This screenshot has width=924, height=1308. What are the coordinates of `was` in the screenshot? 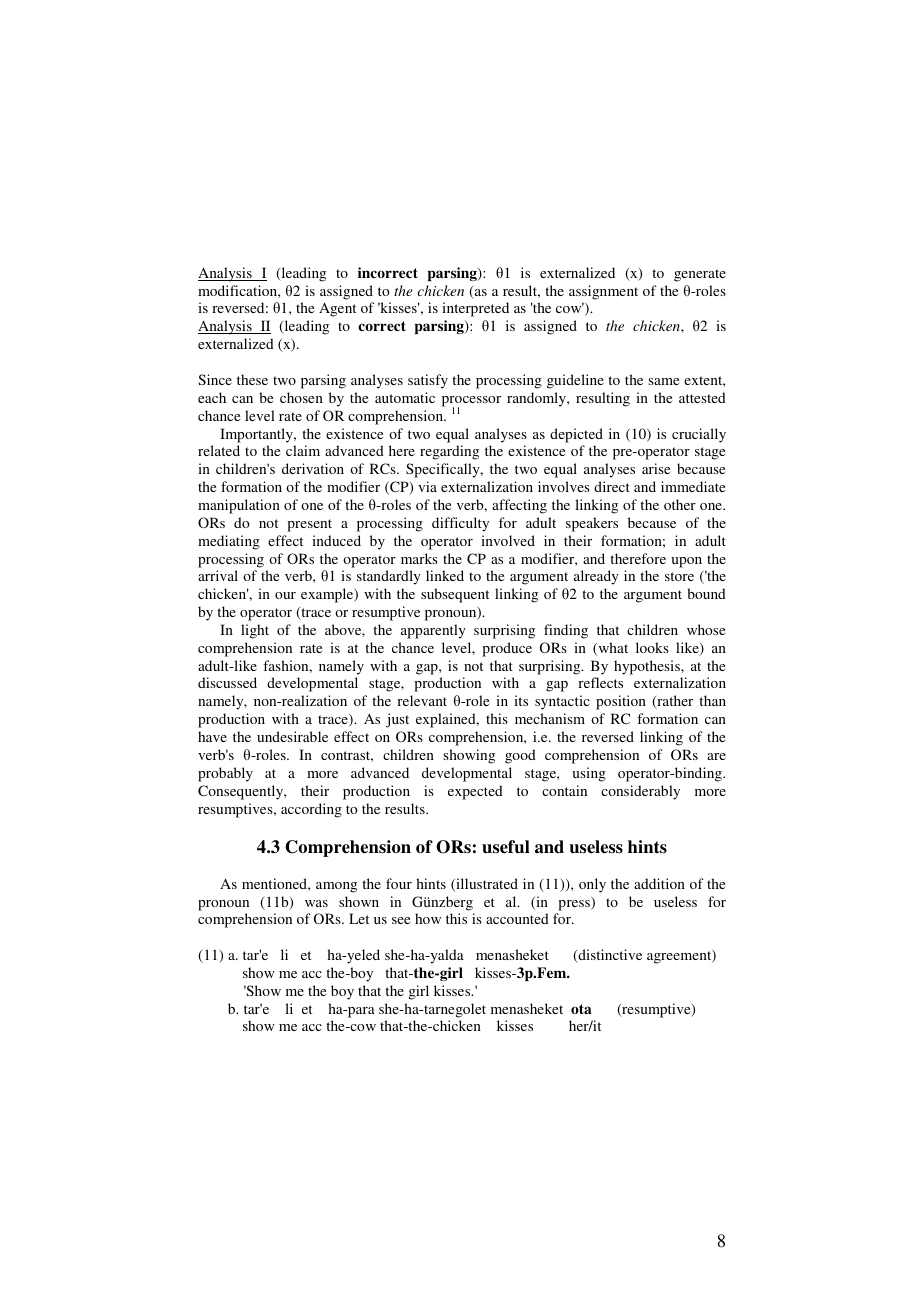 It's located at (316, 903).
